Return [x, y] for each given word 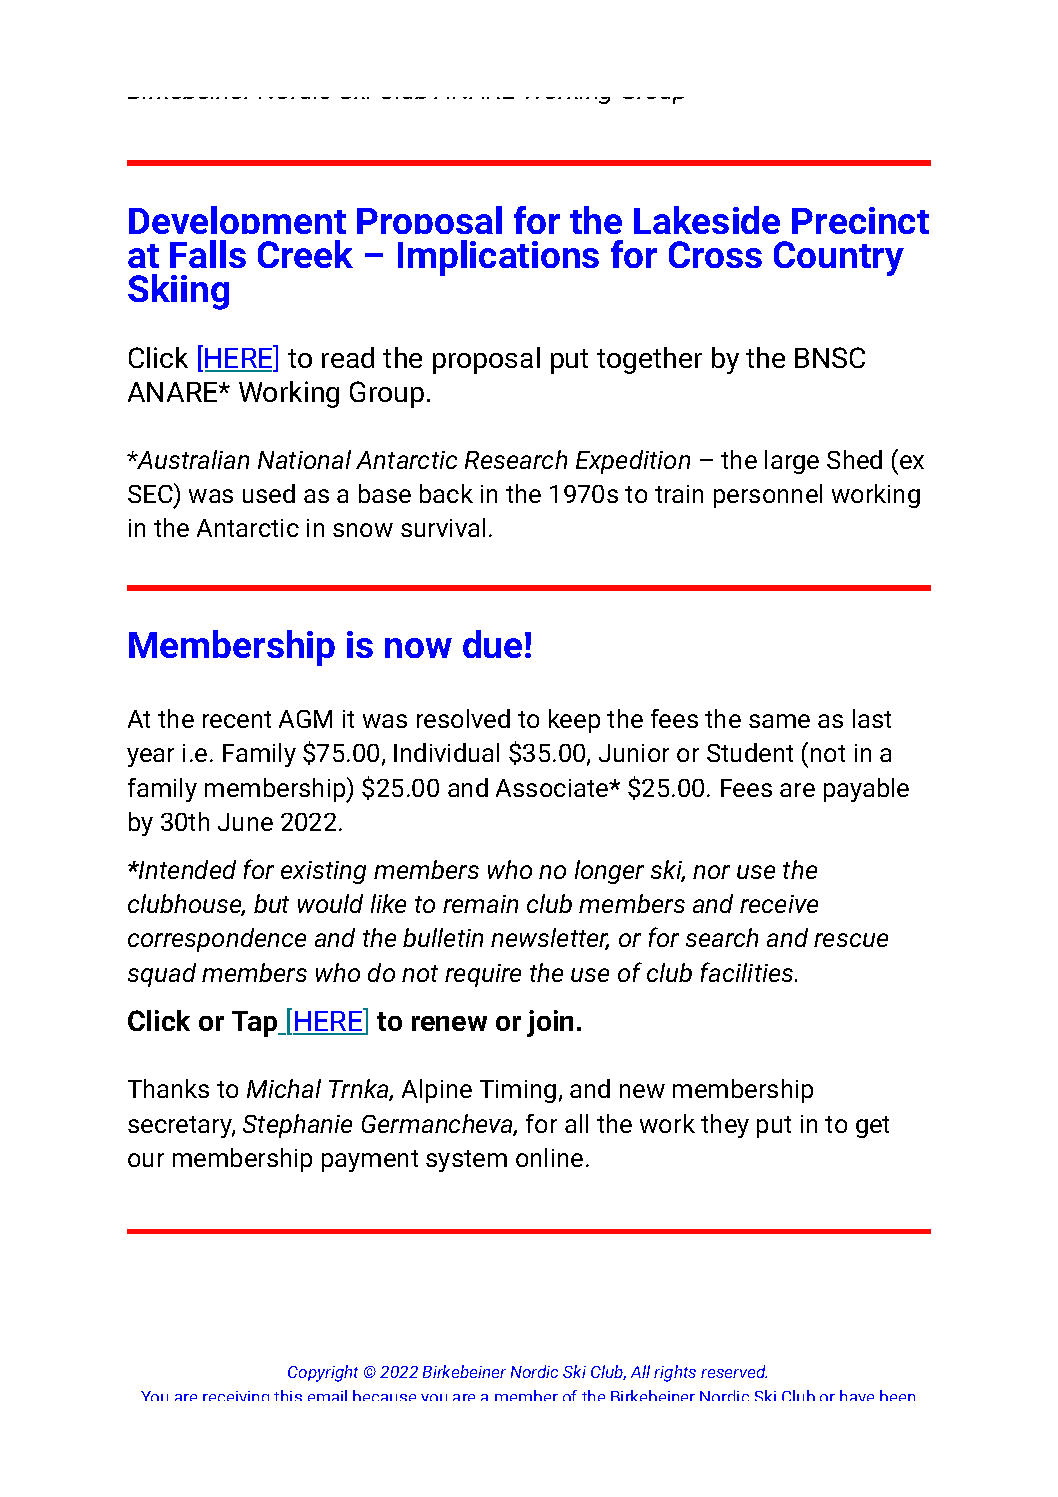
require [483, 975]
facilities [748, 972]
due [492, 644]
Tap [256, 1024]
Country [839, 258]
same [779, 721]
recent [237, 719]
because [384, 1395]
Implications [498, 258]
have [857, 1395]
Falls [208, 254]
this [288, 1395]
